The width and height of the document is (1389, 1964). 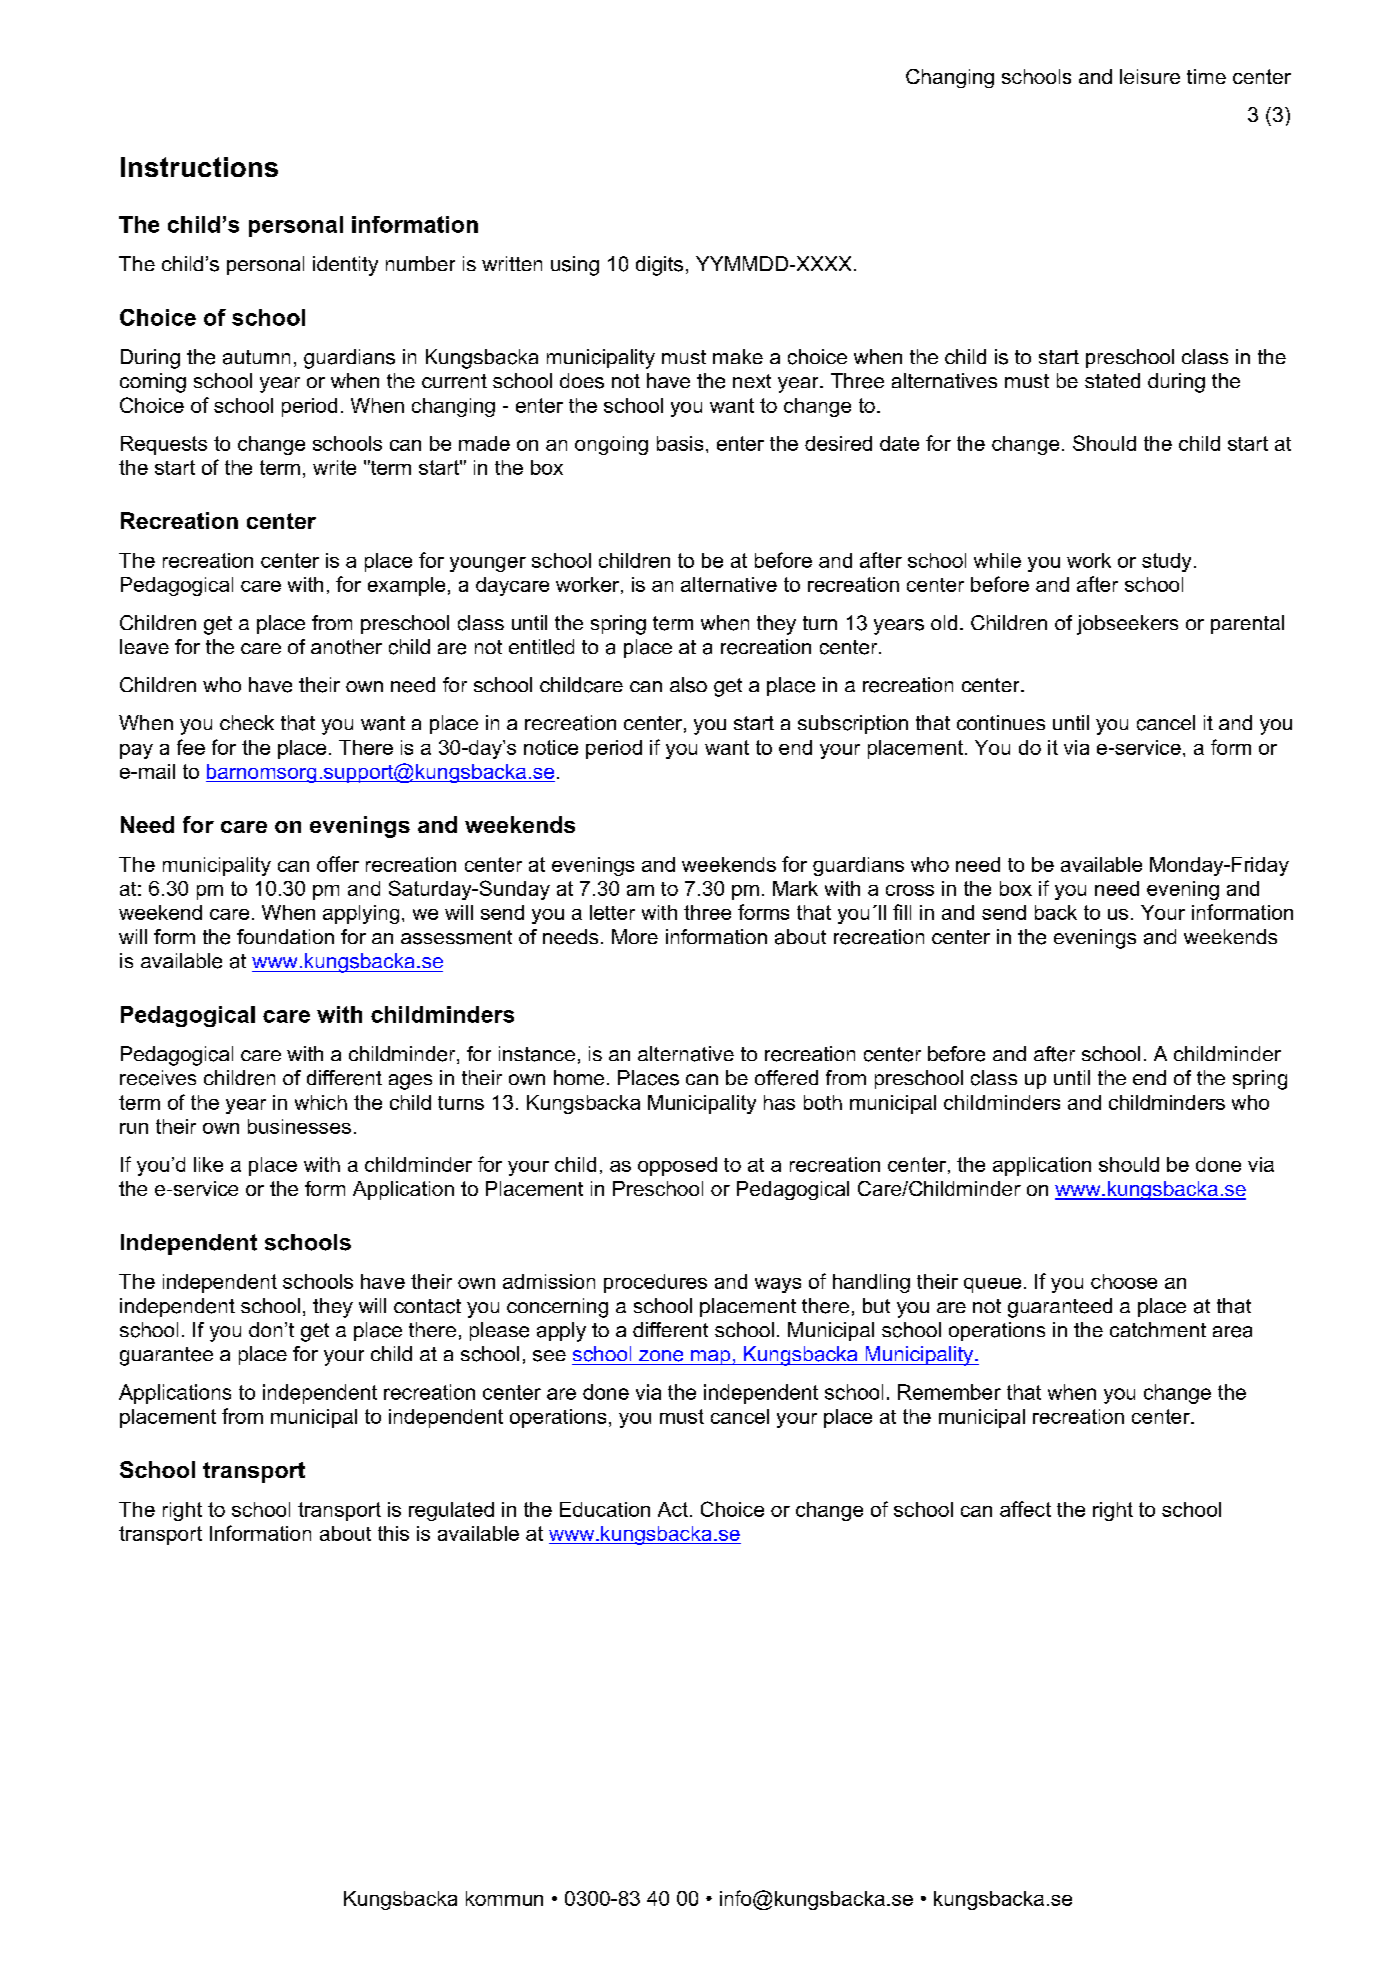 I want to click on continues, so click(x=1001, y=722).
